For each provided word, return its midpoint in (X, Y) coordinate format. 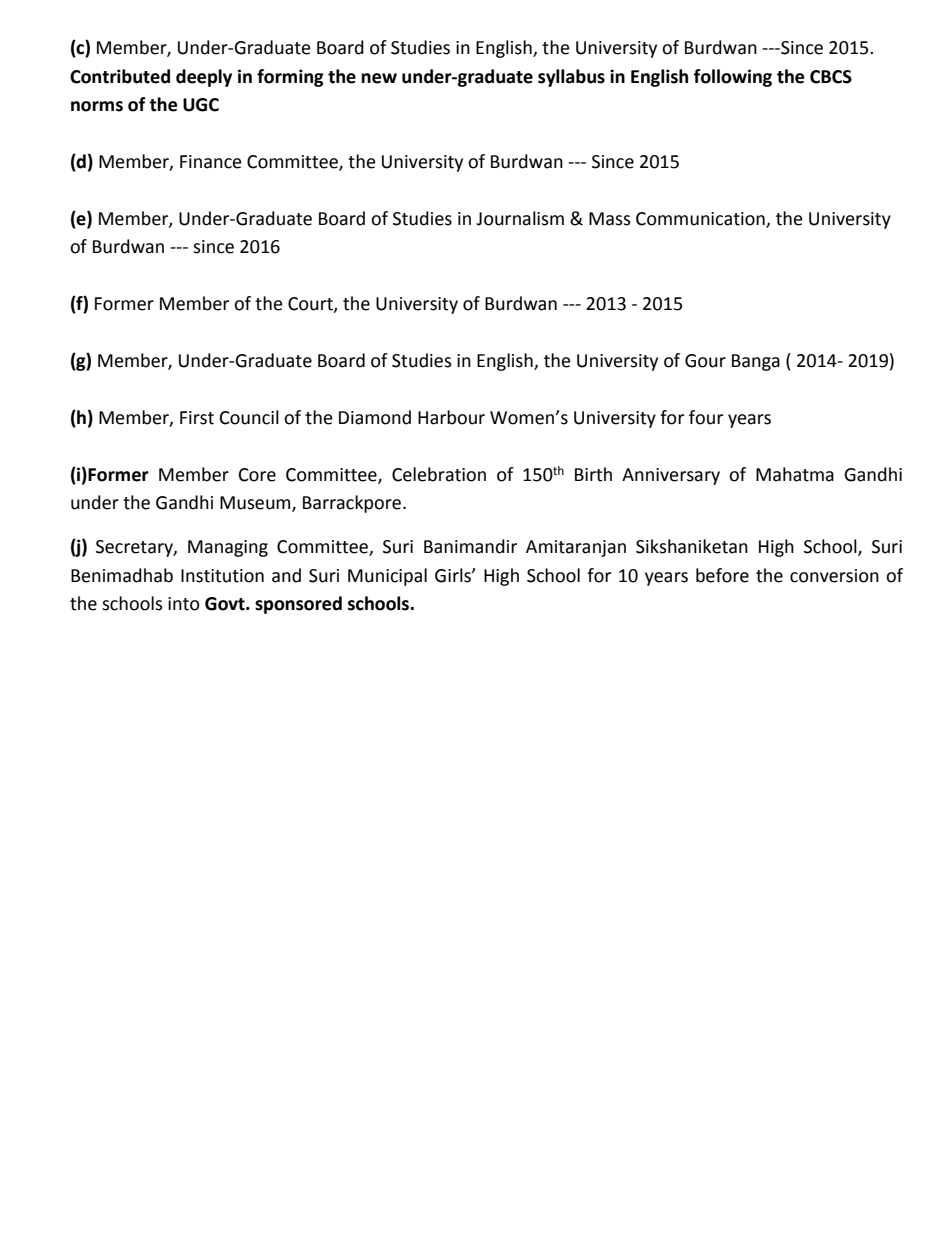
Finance (211, 162)
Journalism (520, 218)
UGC (201, 105)
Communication (700, 219)
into (184, 604)
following (732, 78)
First (197, 418)
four (706, 417)
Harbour (451, 417)
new (379, 78)
